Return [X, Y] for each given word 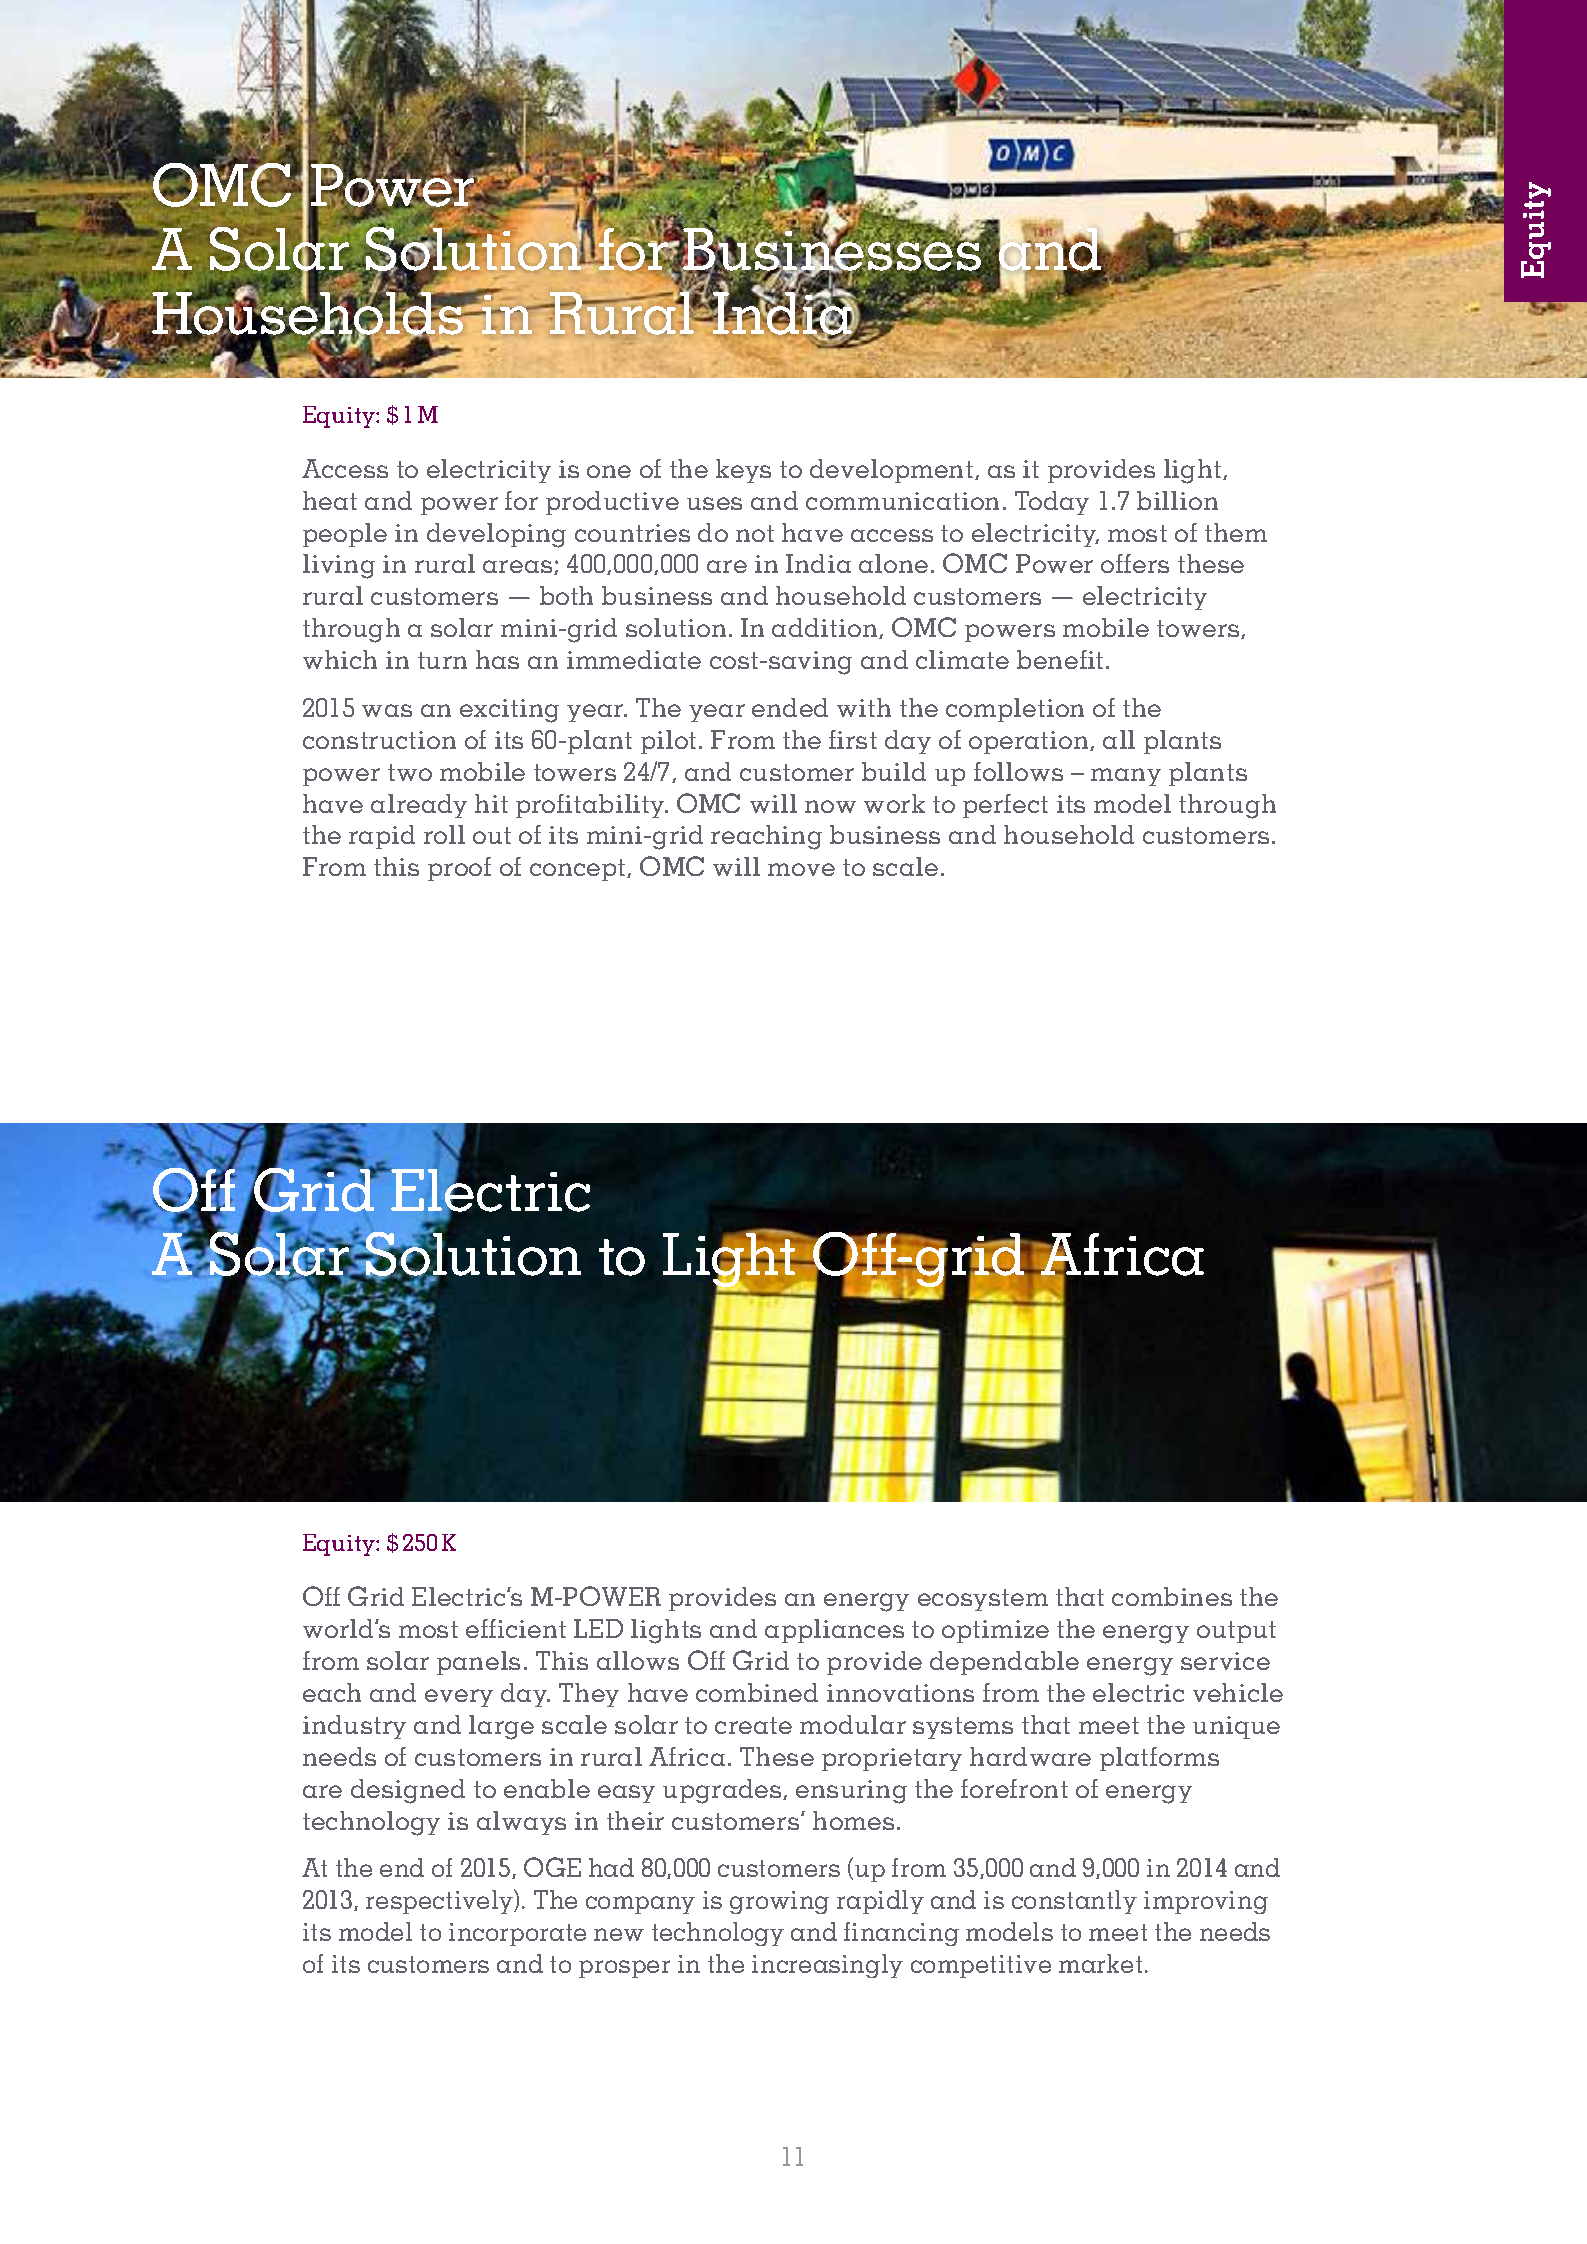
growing [779, 1902]
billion [1177, 500]
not [755, 533]
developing [496, 535]
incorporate [517, 1934]
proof [459, 869]
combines [1172, 1596]
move [801, 869]
